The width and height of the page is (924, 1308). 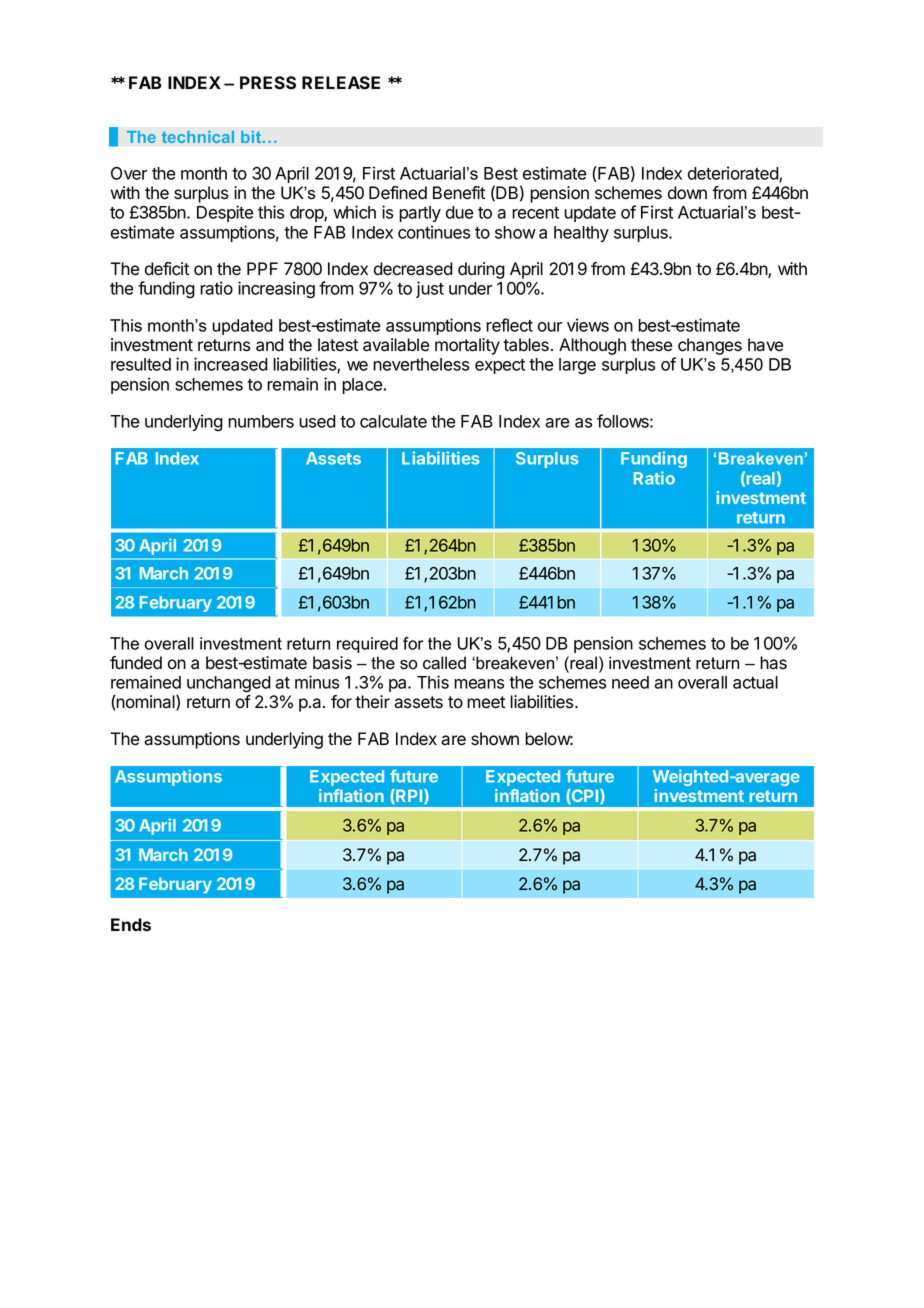 What do you see at coordinates (734, 174) in the page?
I see `deteriorated` at bounding box center [734, 174].
